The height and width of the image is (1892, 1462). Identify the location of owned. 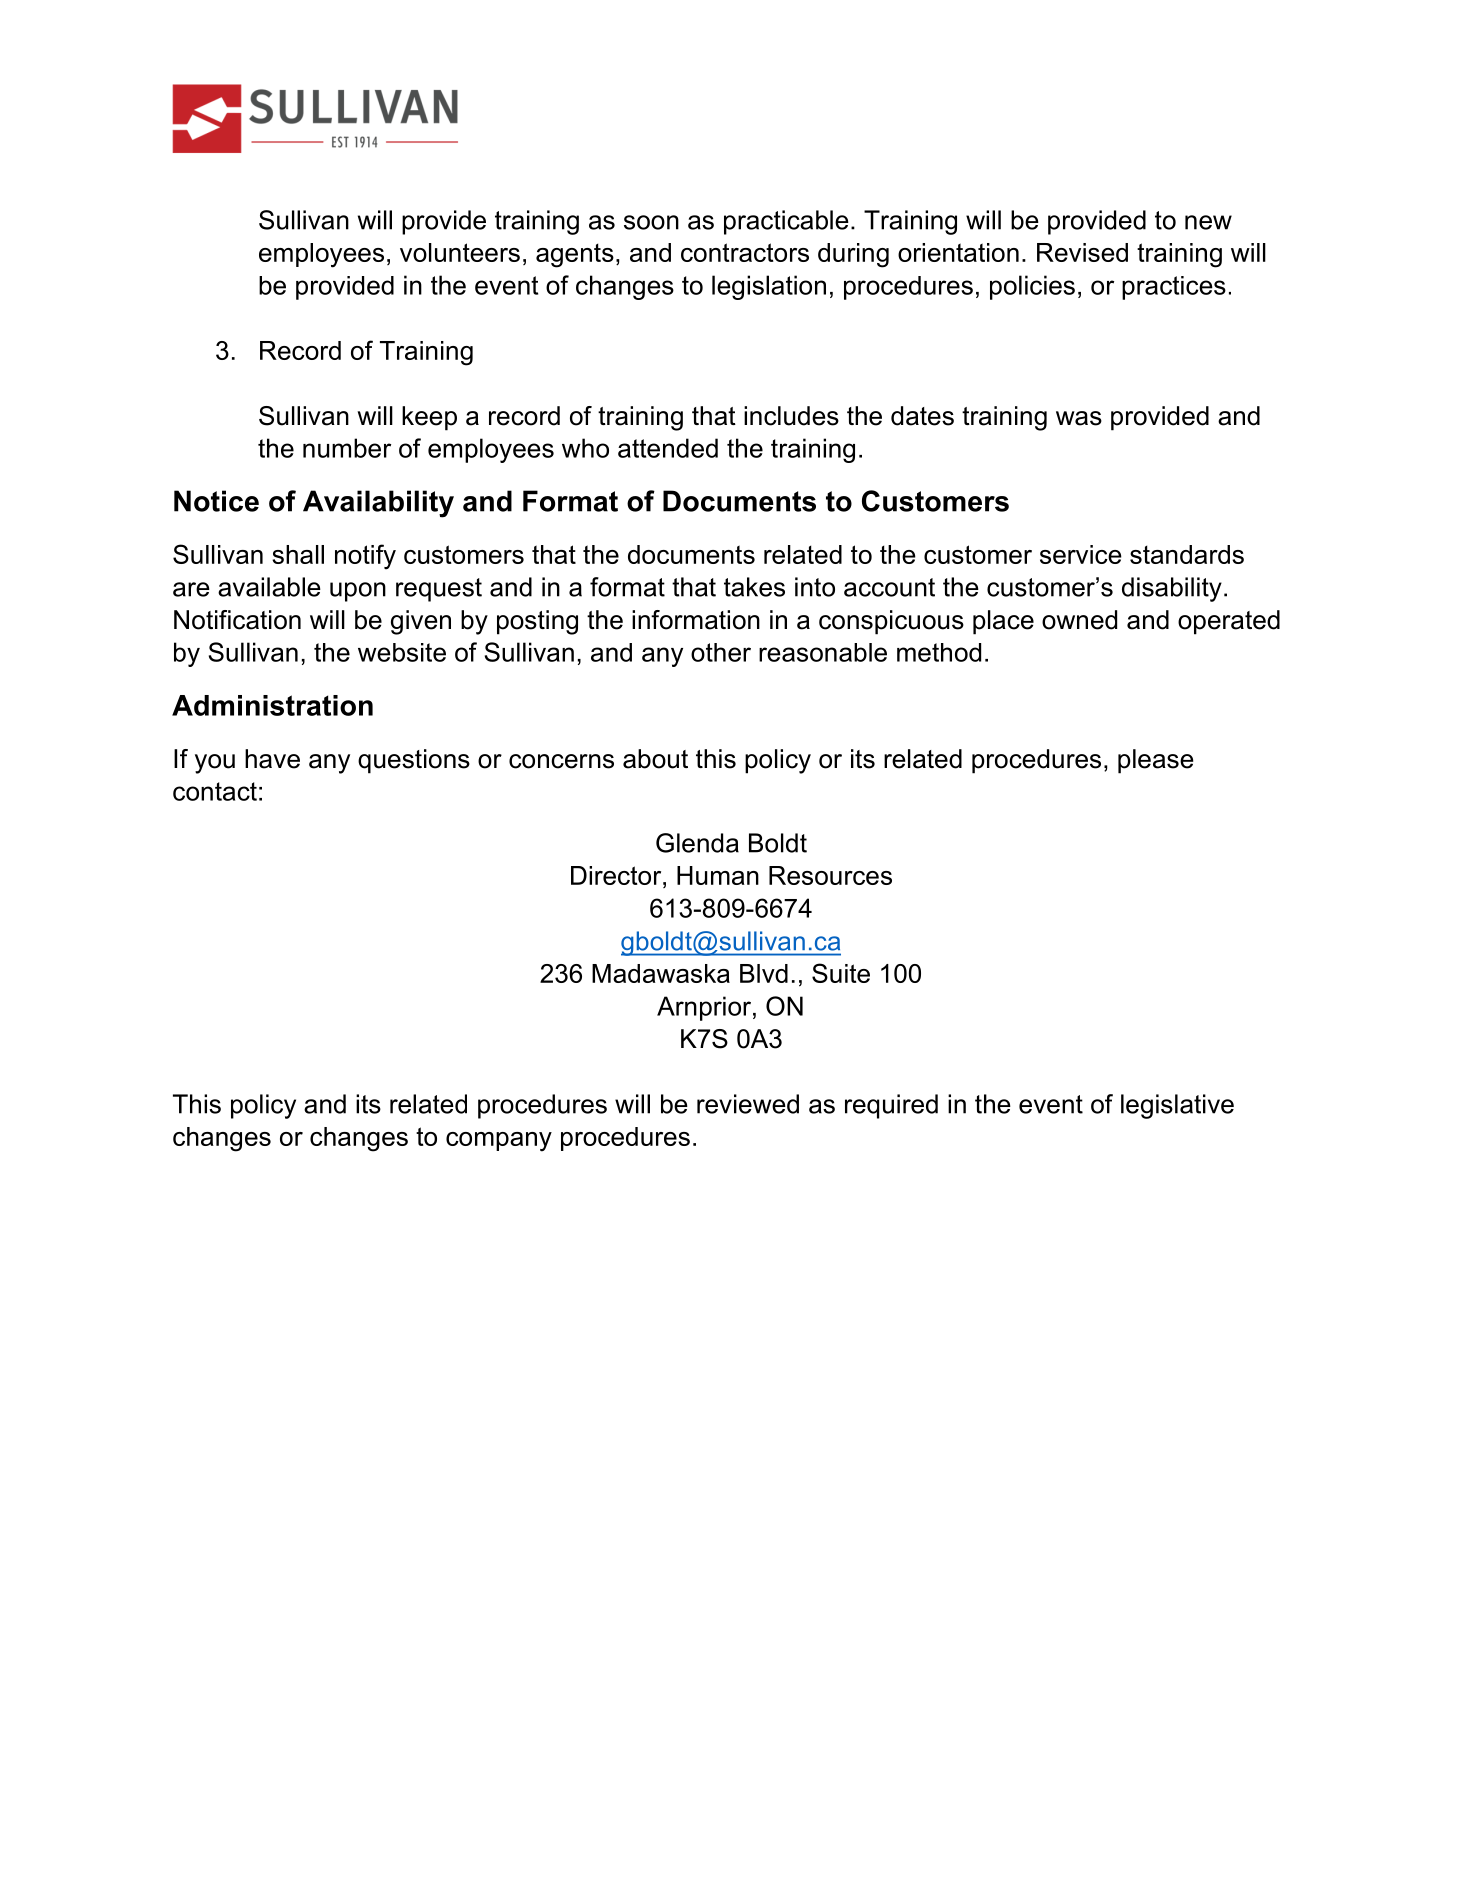
(1079, 620).
